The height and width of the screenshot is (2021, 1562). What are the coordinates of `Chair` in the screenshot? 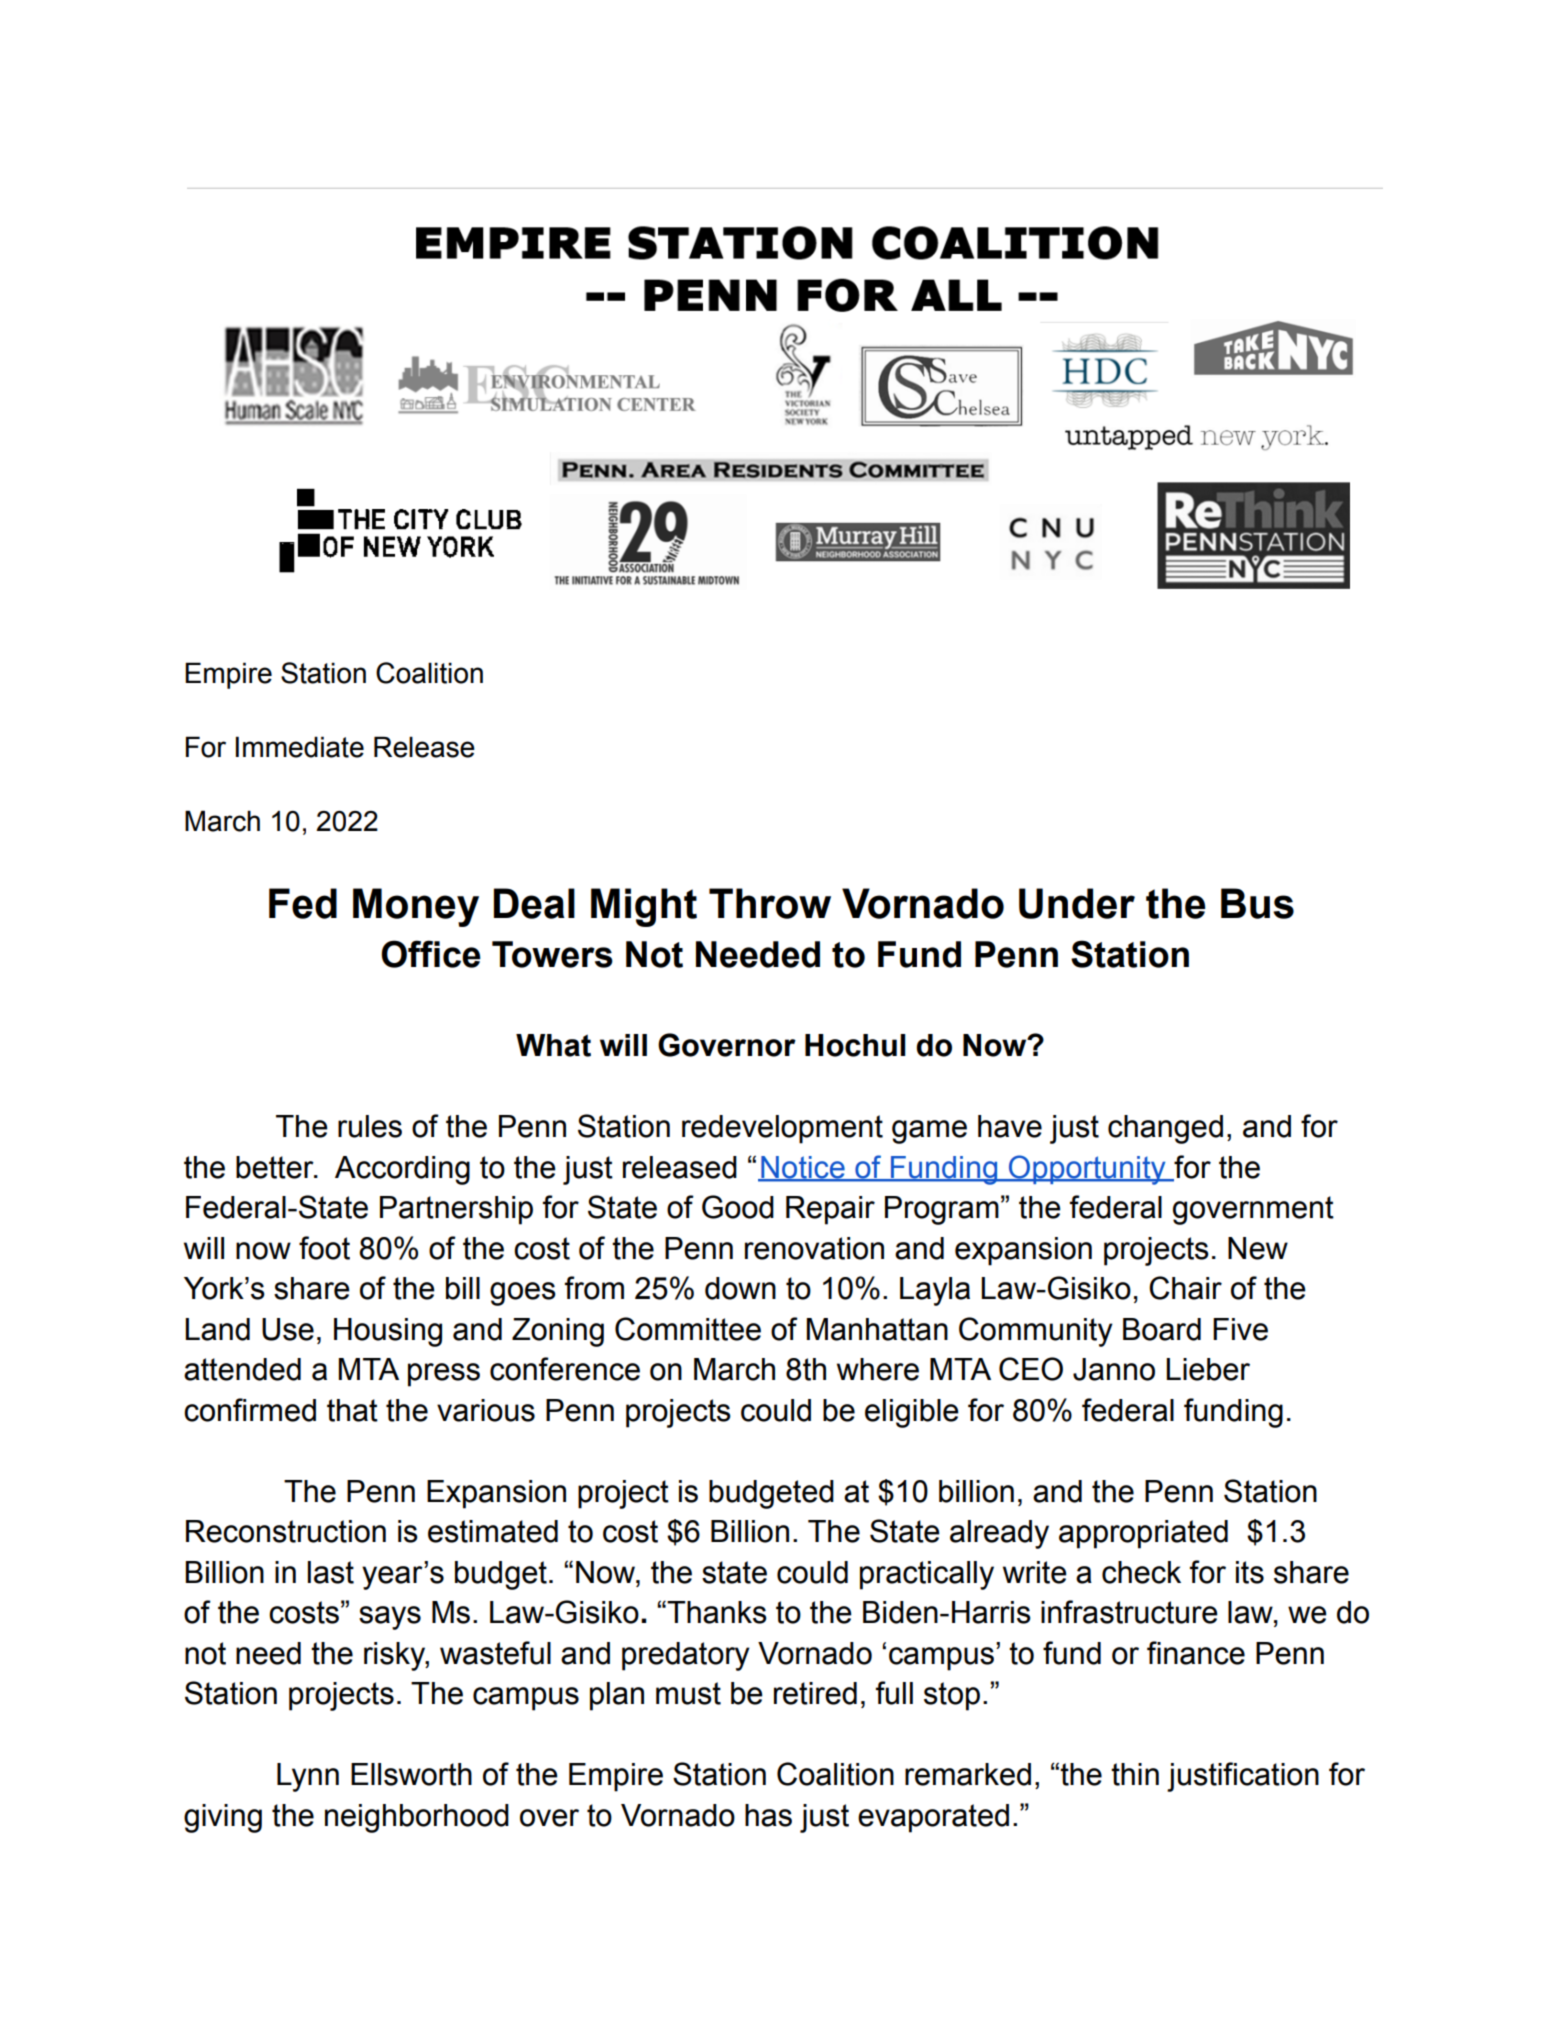 It's located at (1185, 1288).
